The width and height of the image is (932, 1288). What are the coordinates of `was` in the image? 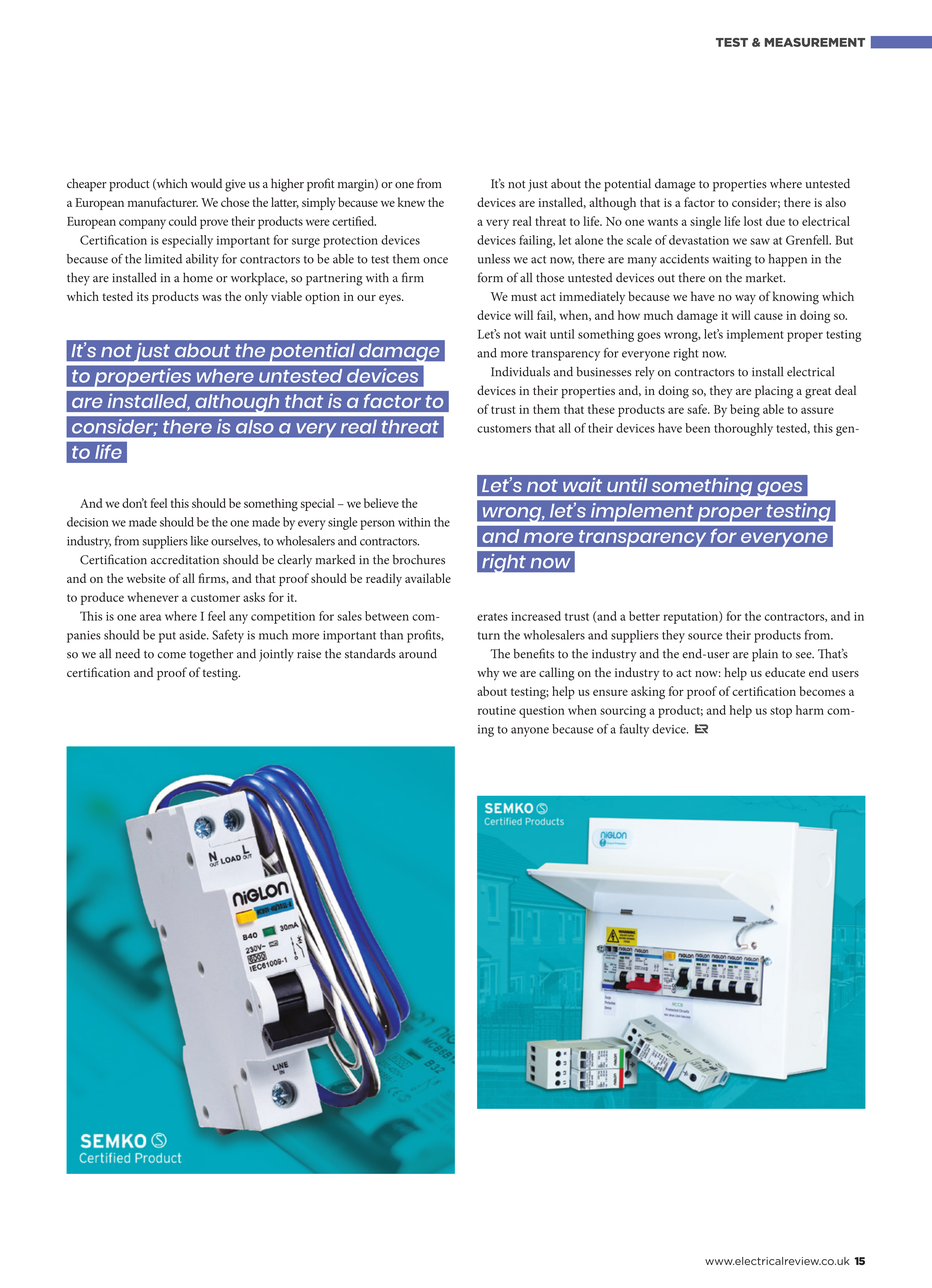 It's located at (212, 298).
